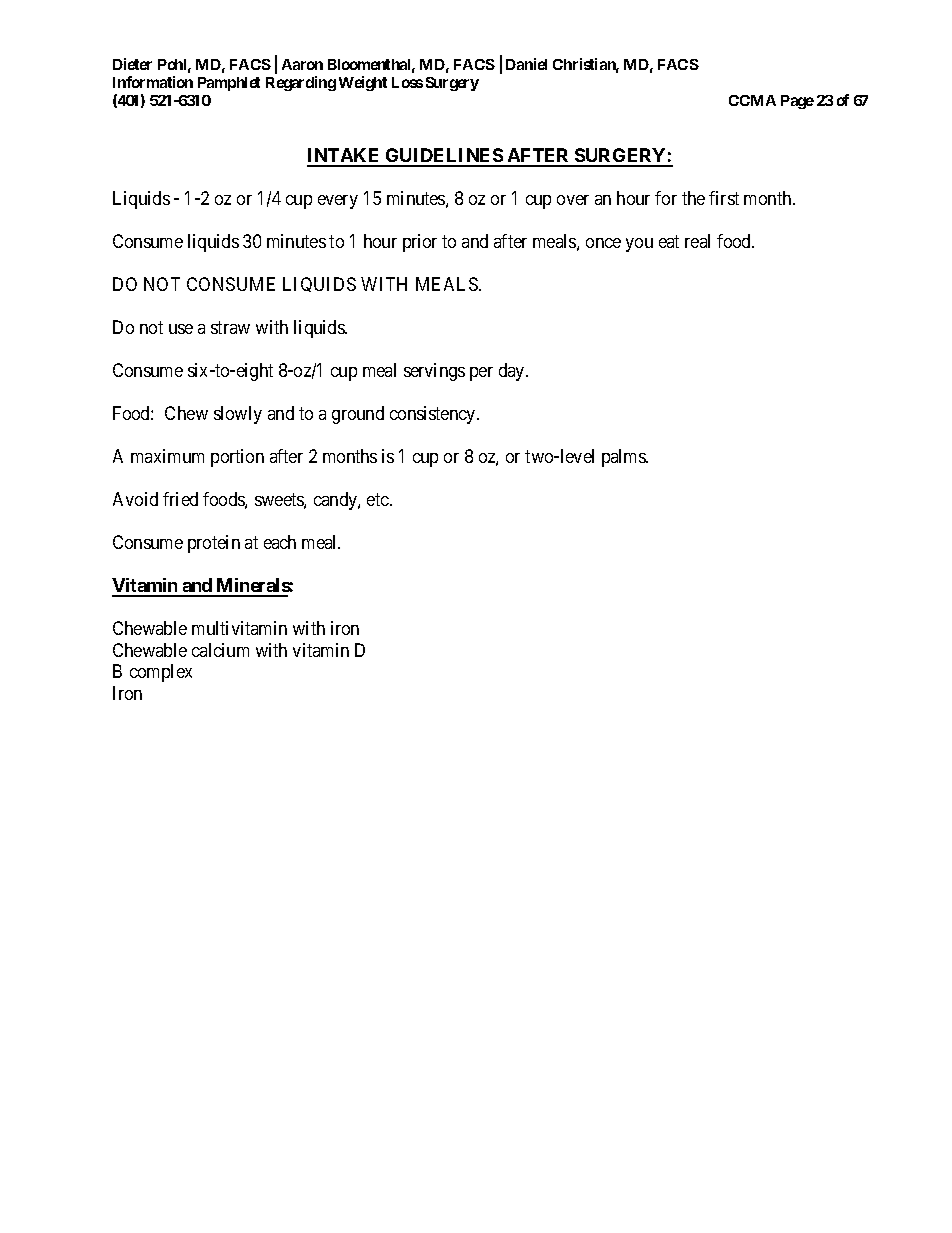 This page has width=952, height=1233. I want to click on prior, so click(420, 243).
